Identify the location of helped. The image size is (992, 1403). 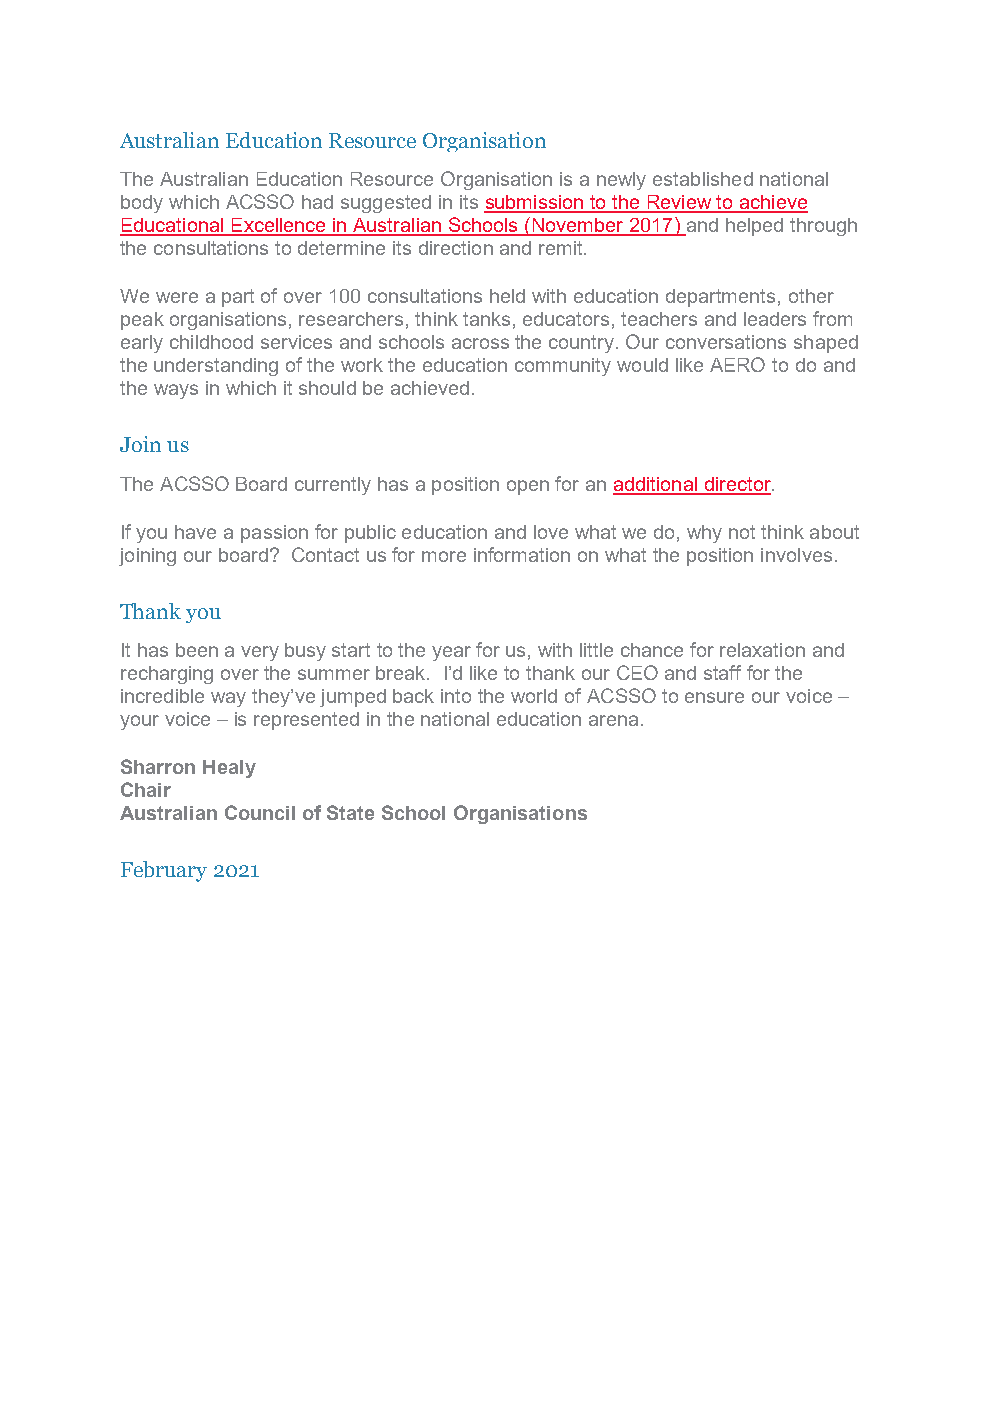
(754, 227).
